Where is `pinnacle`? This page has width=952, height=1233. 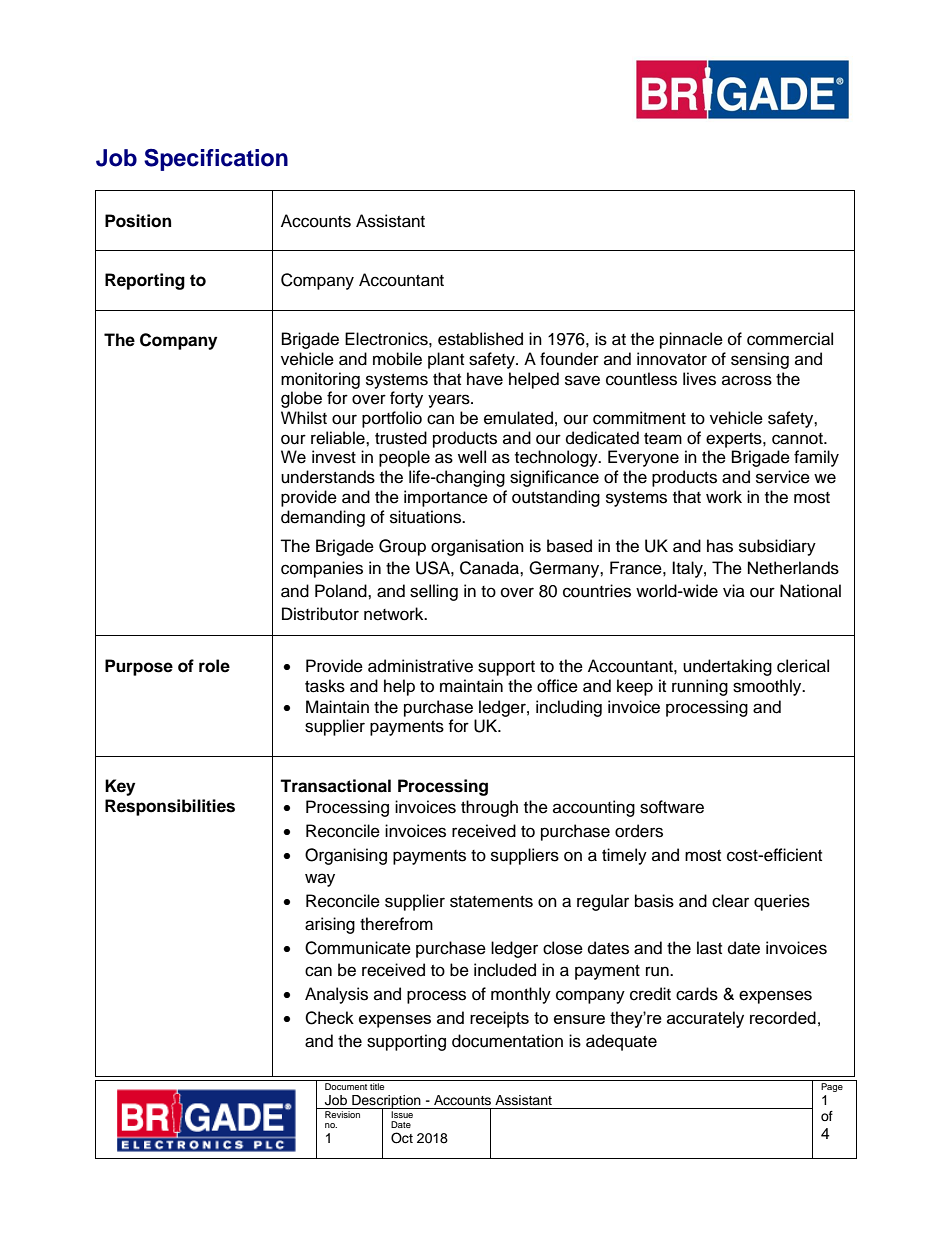
pinnacle is located at coordinates (691, 340).
